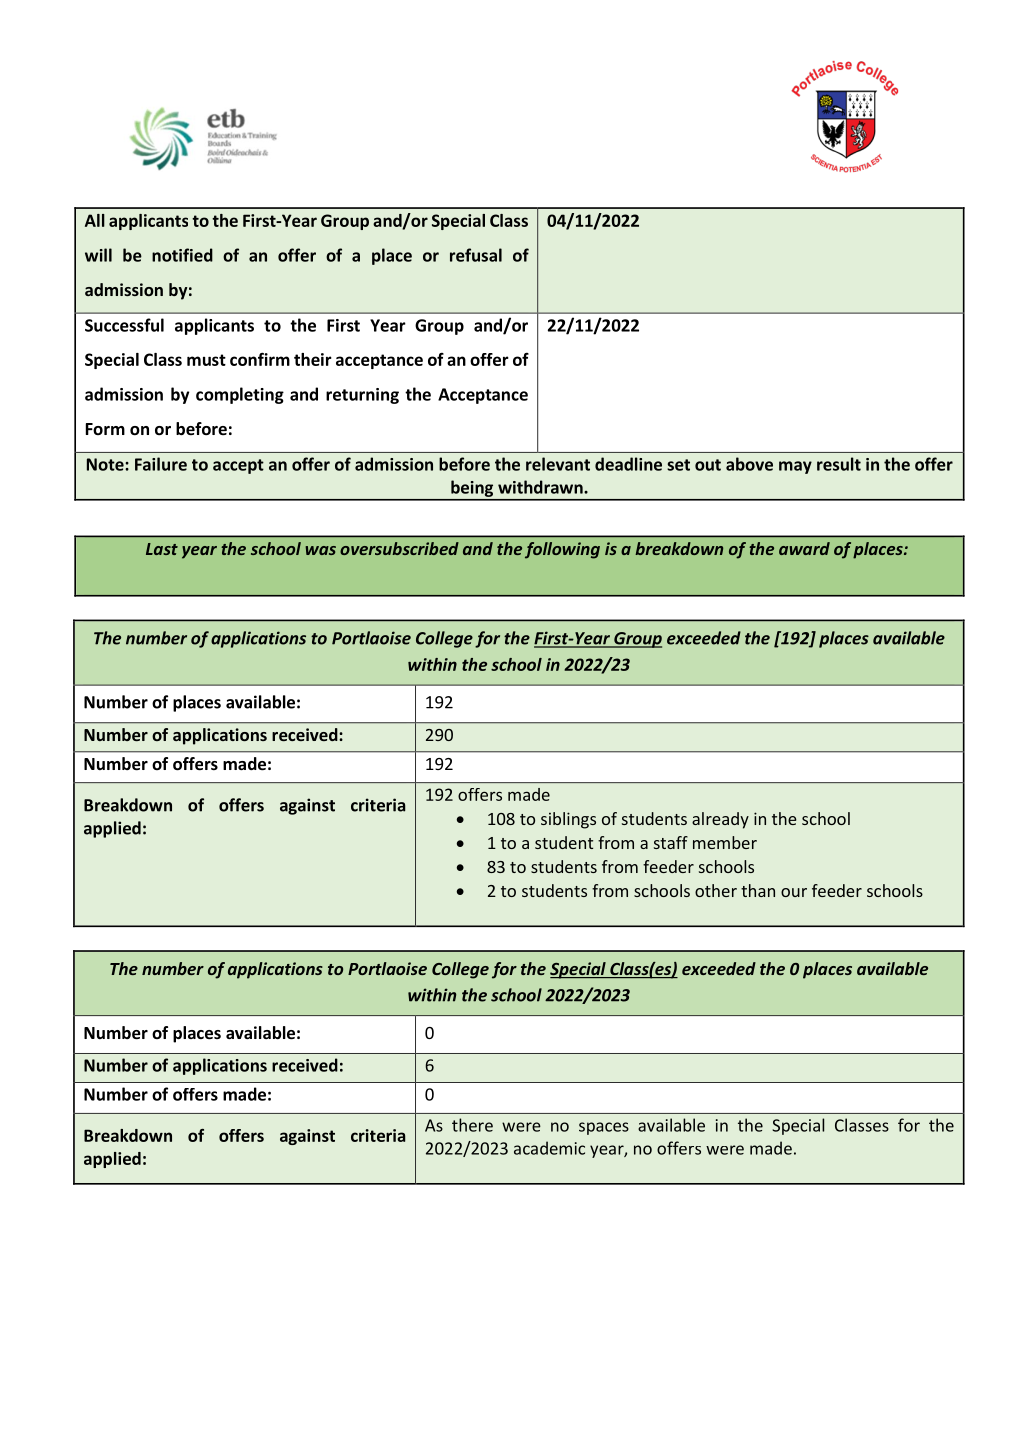 This screenshot has height=1445, width=1022. I want to click on Last, so click(162, 549).
